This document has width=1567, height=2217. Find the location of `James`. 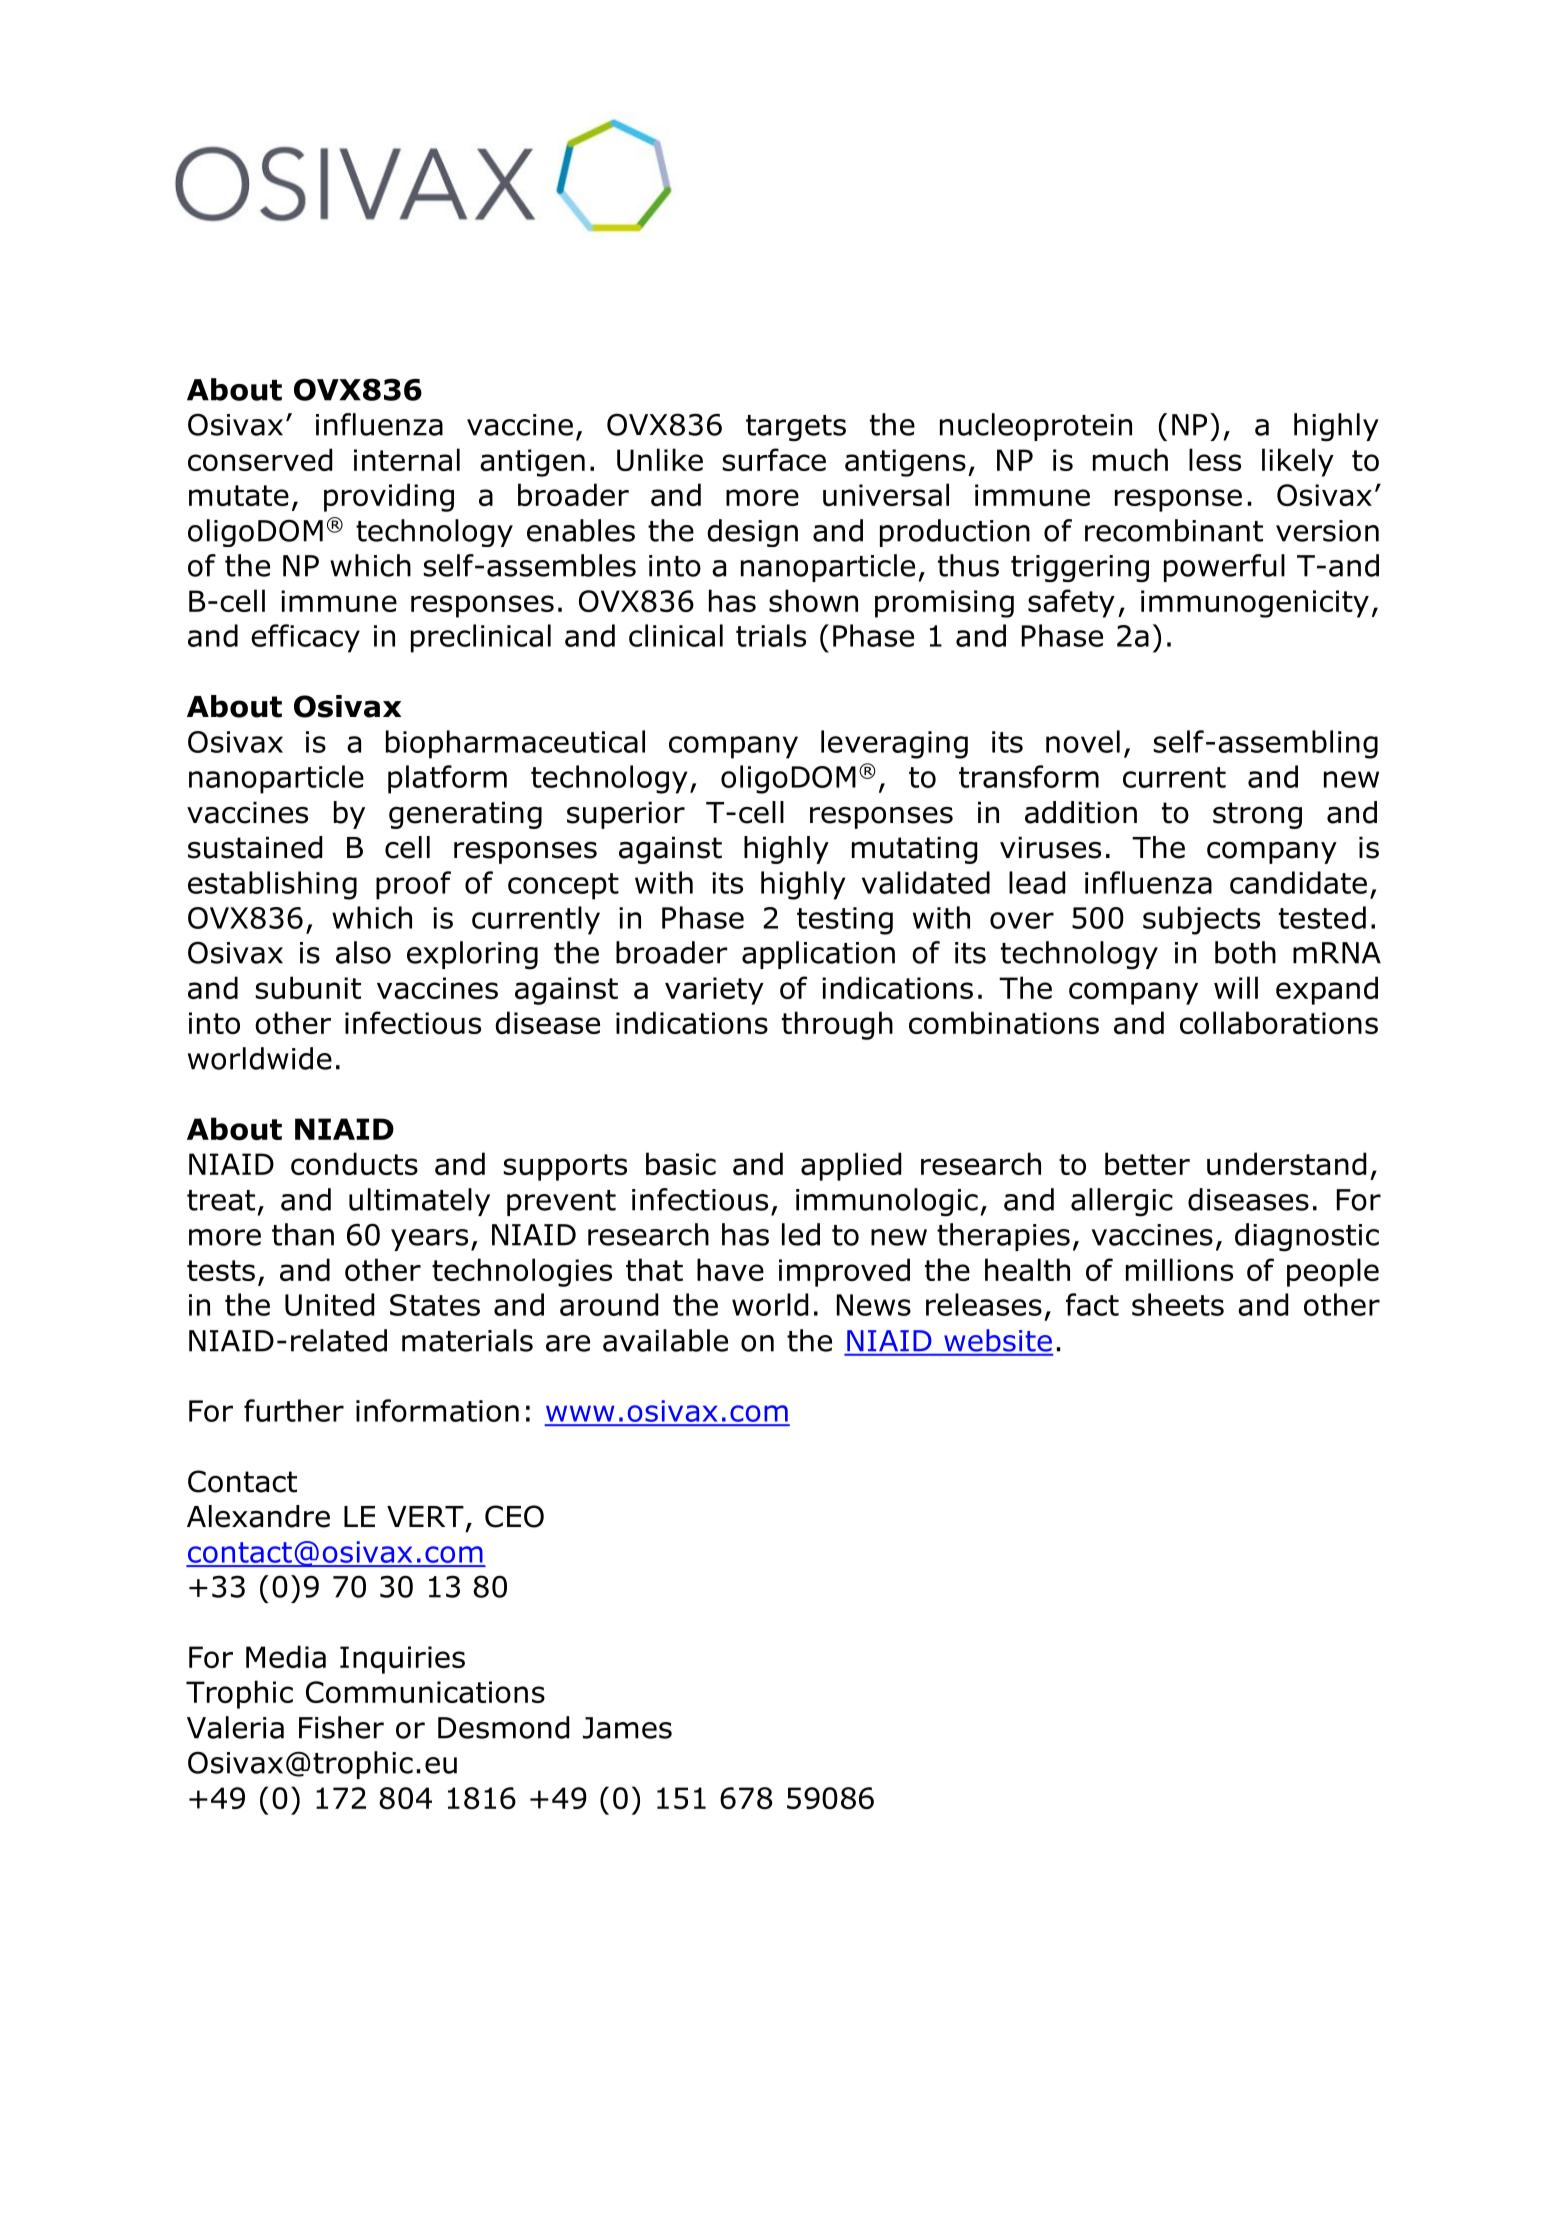

James is located at coordinates (627, 1728).
